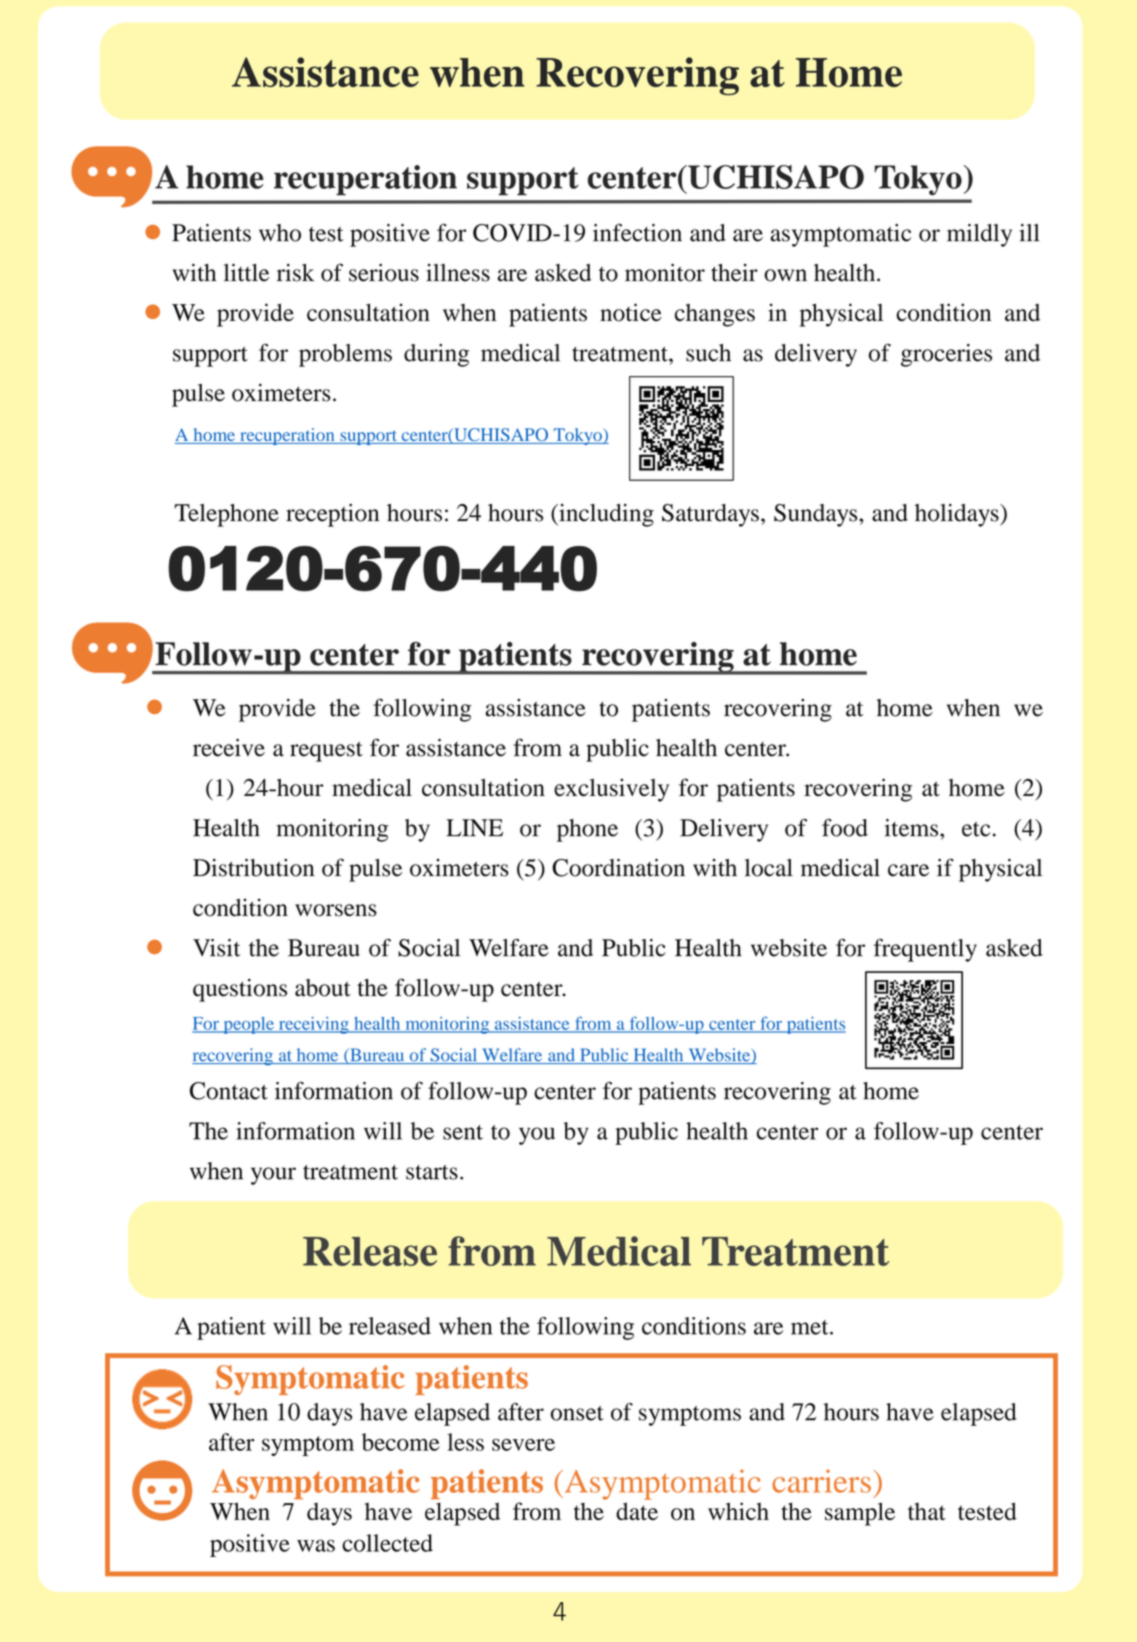 This page has height=1642, width=1137. What do you see at coordinates (631, 312) in the page?
I see `notice` at bounding box center [631, 312].
